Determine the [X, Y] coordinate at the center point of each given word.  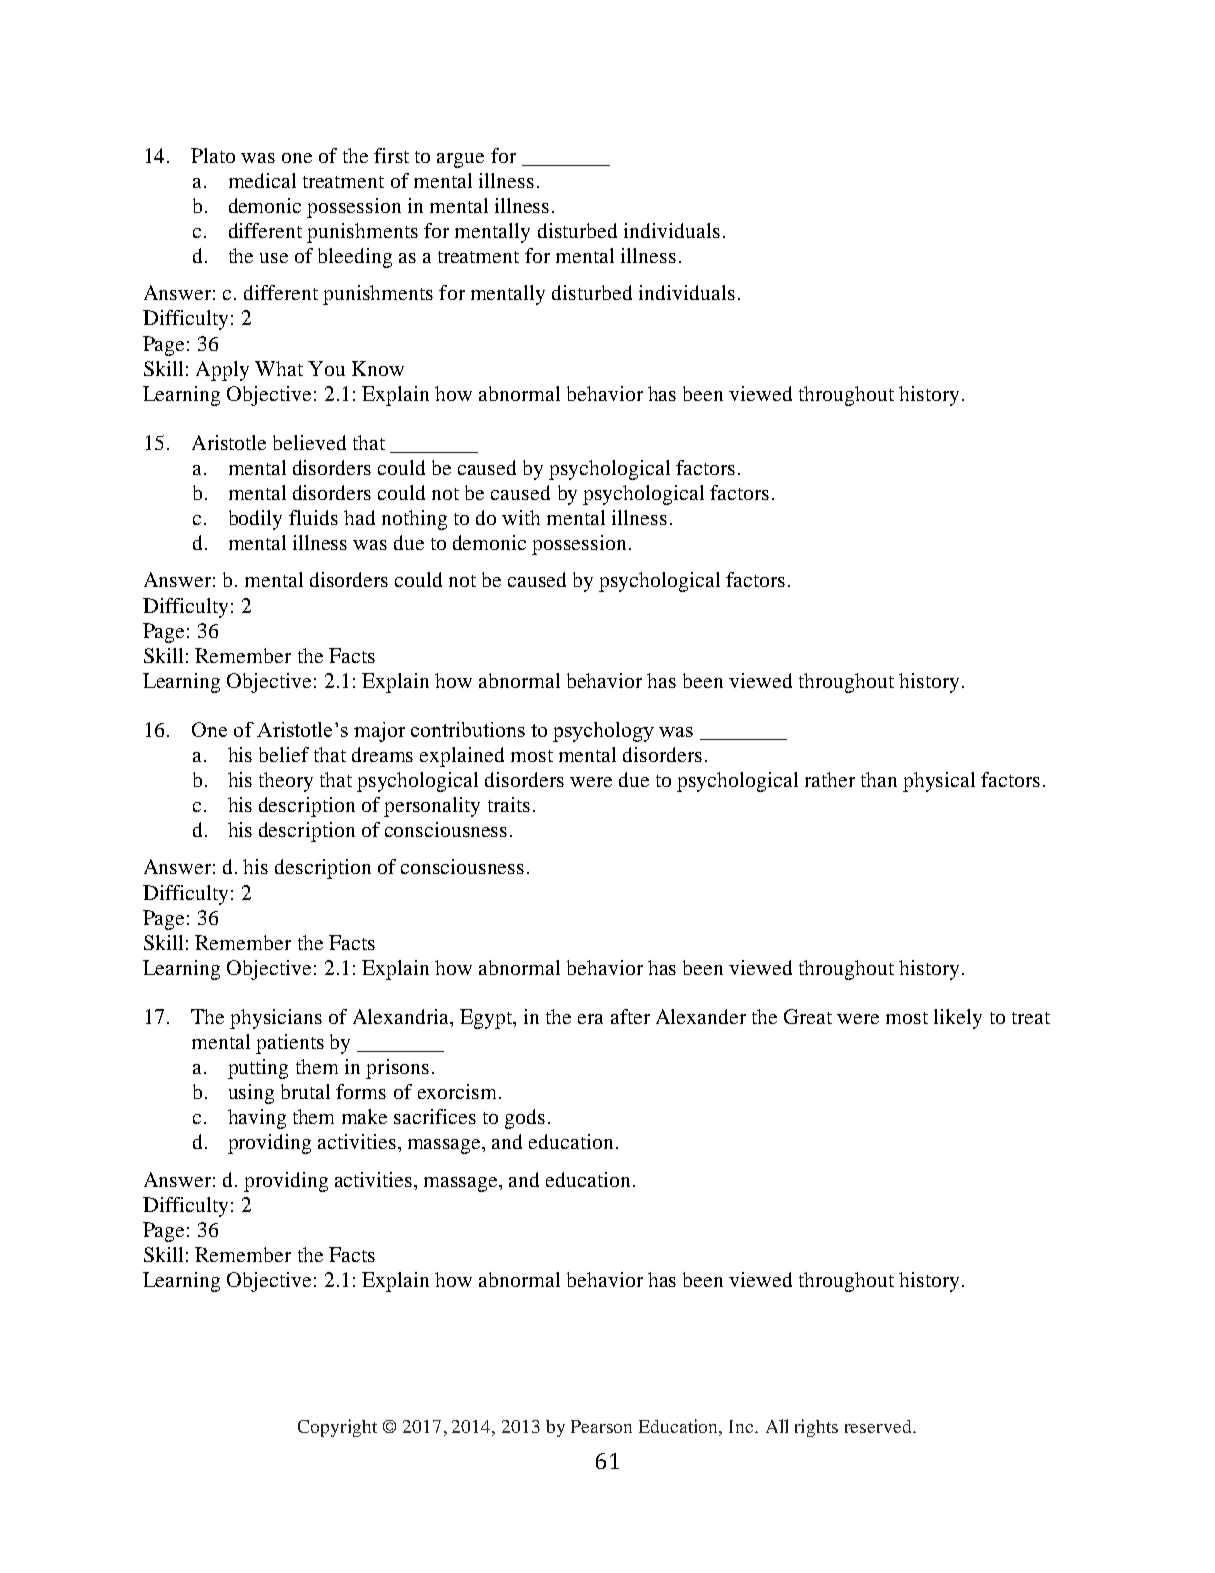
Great [808, 1016]
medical [262, 180]
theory [286, 782]
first [391, 155]
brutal [305, 1091]
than [879, 779]
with [521, 517]
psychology [603, 732]
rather [830, 779]
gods [525, 1119]
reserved [879, 1426]
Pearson [601, 1426]
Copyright [337, 1428]
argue [460, 160]
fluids [313, 517]
